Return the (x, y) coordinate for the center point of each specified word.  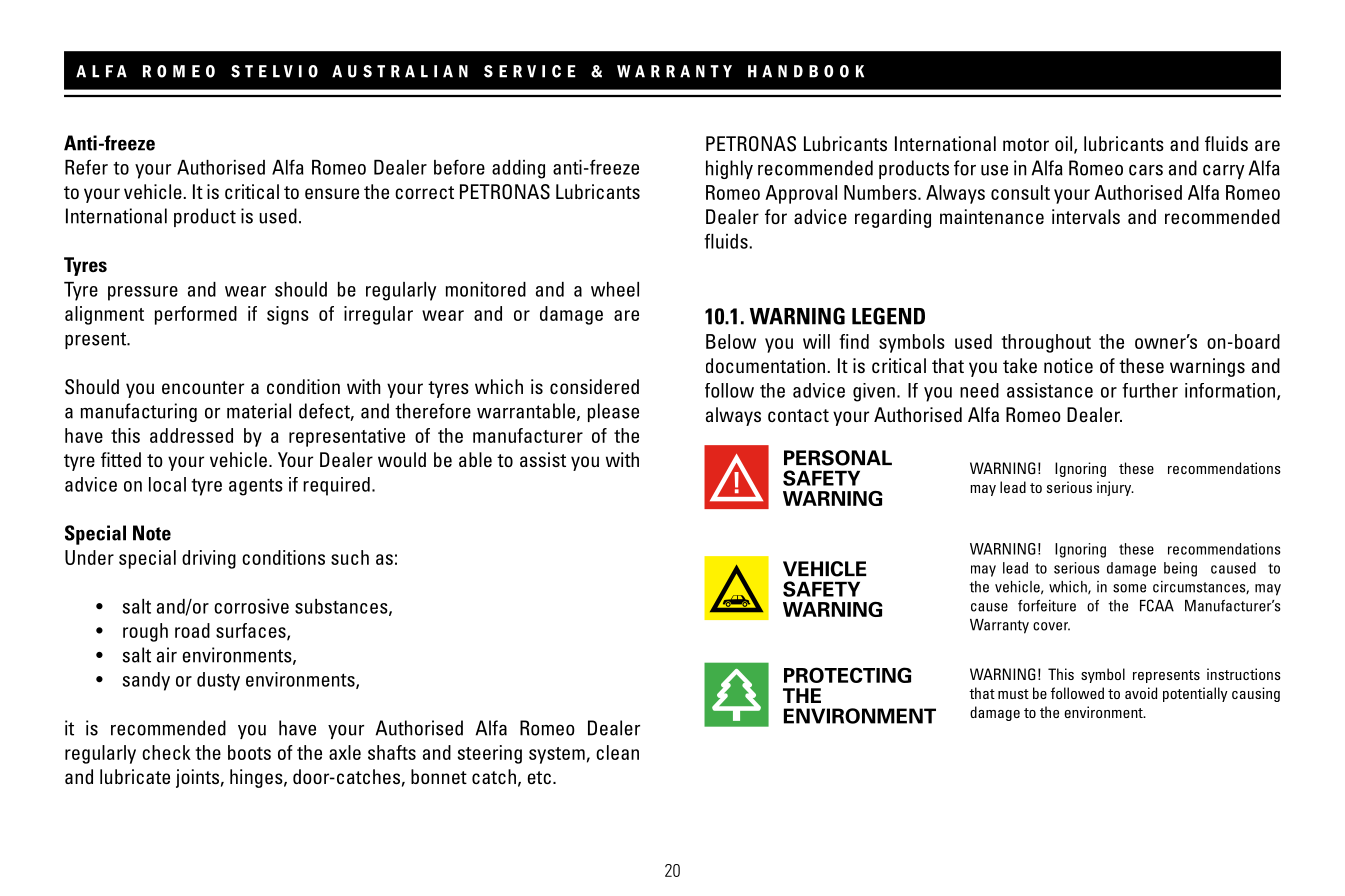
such (350, 557)
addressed (191, 435)
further (1150, 390)
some (1129, 588)
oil (1065, 145)
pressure (143, 293)
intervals (1086, 216)
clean (617, 752)
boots (249, 752)
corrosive (251, 606)
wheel (615, 289)
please (613, 412)
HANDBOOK (806, 71)
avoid (1141, 693)
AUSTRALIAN (400, 71)
